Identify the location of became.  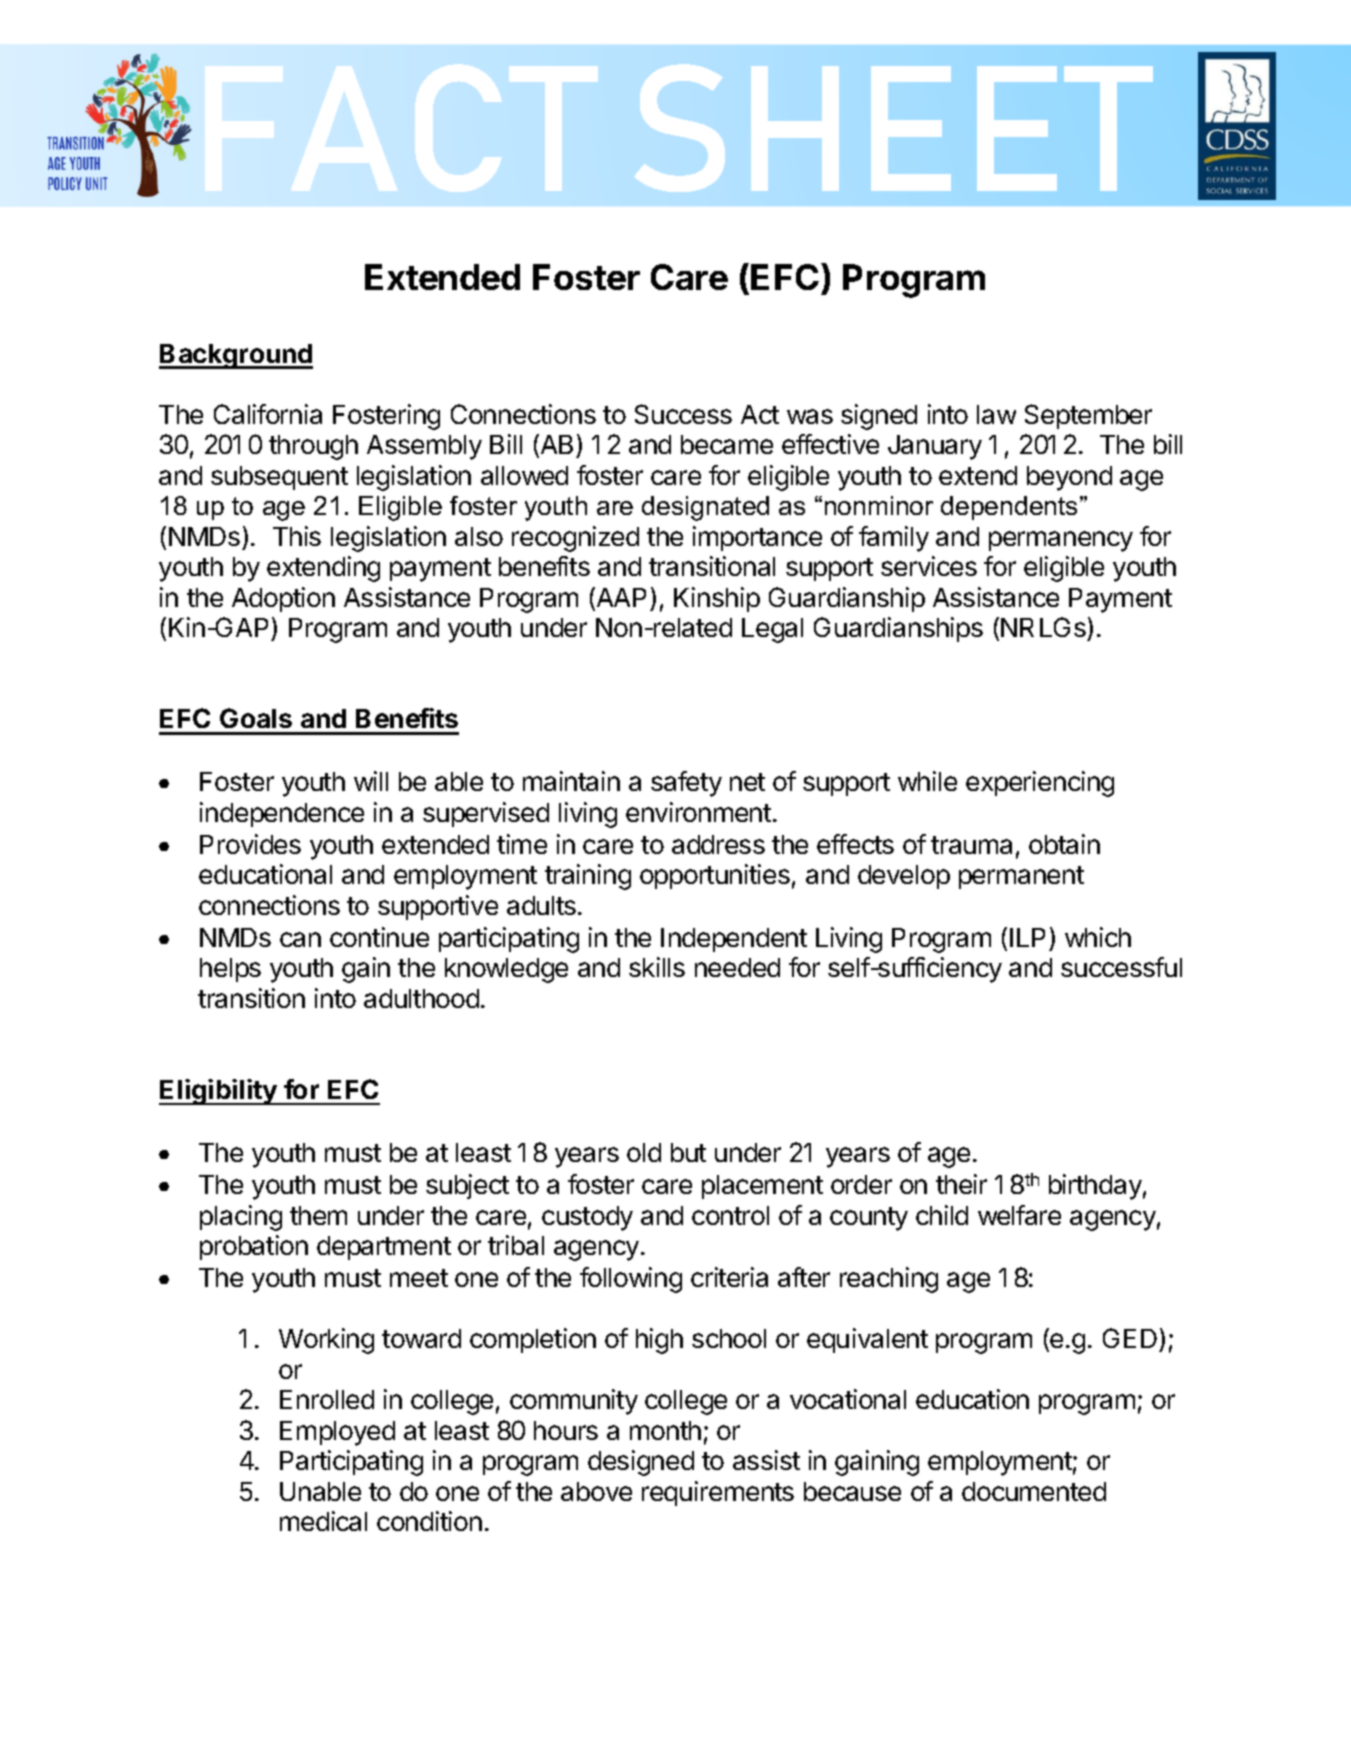
(727, 444).
